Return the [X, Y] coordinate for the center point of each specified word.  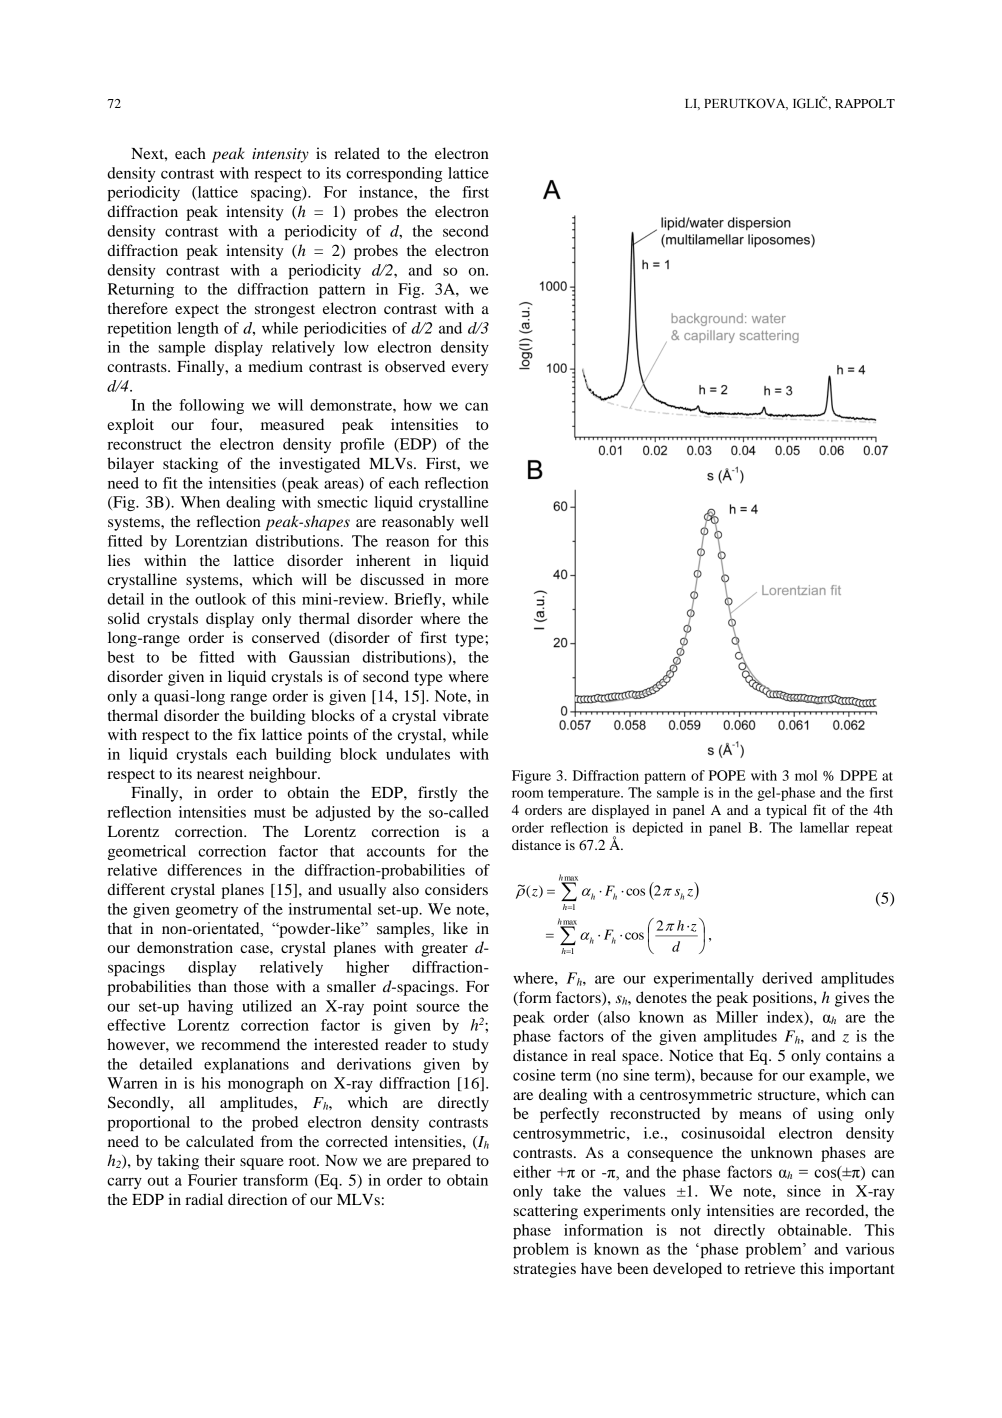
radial [204, 1199]
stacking [190, 465]
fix [247, 734]
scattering [546, 1212]
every [470, 370]
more [472, 581]
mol [806, 775]
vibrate [466, 715]
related [357, 153]
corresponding [394, 174]
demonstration [185, 947]
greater [444, 950]
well [474, 521]
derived [787, 978]
